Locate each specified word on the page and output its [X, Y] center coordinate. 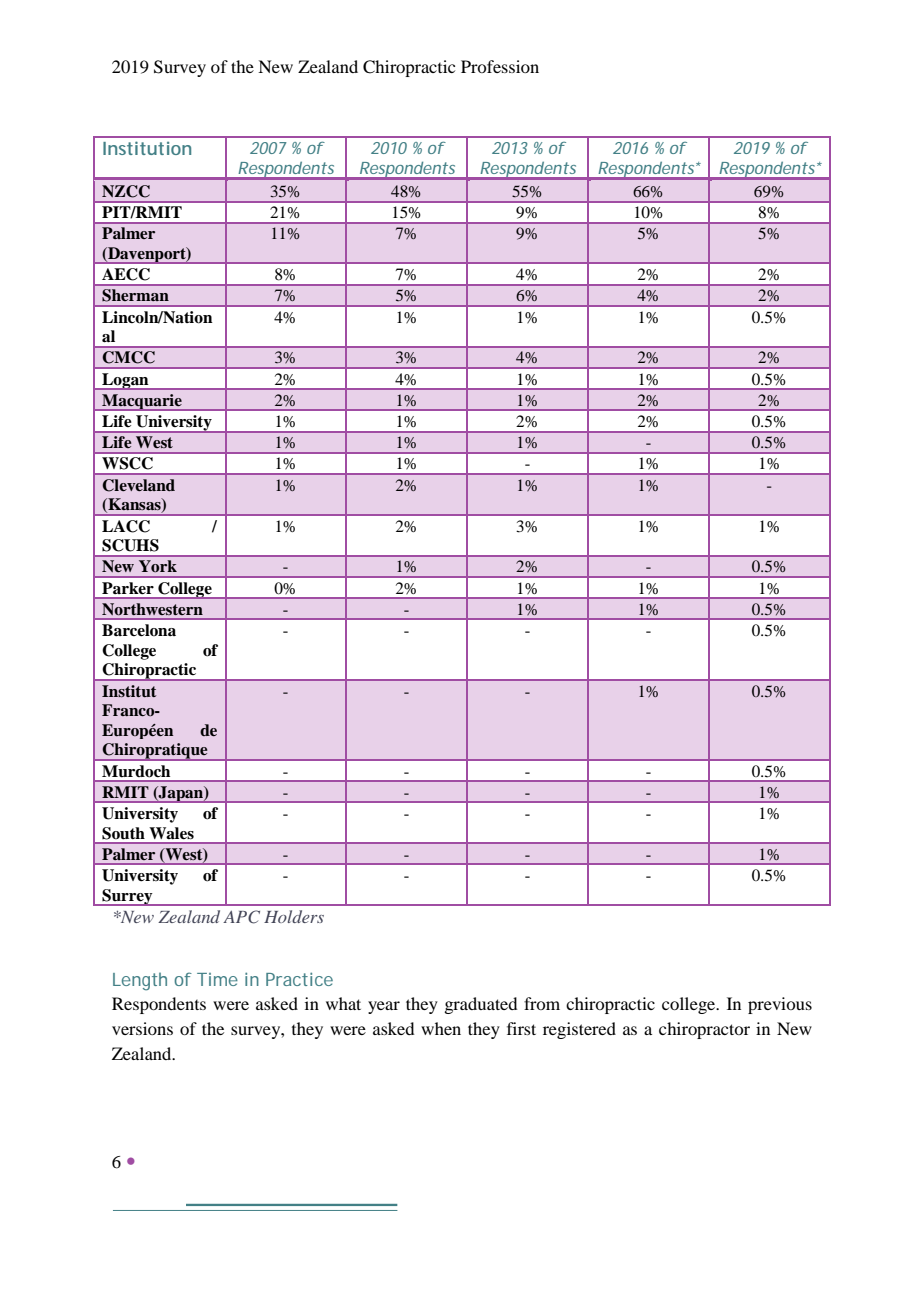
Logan [125, 381]
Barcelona [139, 630]
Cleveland [138, 485]
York [158, 566]
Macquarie [142, 402]
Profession [500, 66]
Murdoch [136, 771]
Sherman [135, 295]
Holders [294, 916]
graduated [480, 1005]
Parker [128, 588]
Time [217, 979]
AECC [126, 274]
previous [780, 1005]
